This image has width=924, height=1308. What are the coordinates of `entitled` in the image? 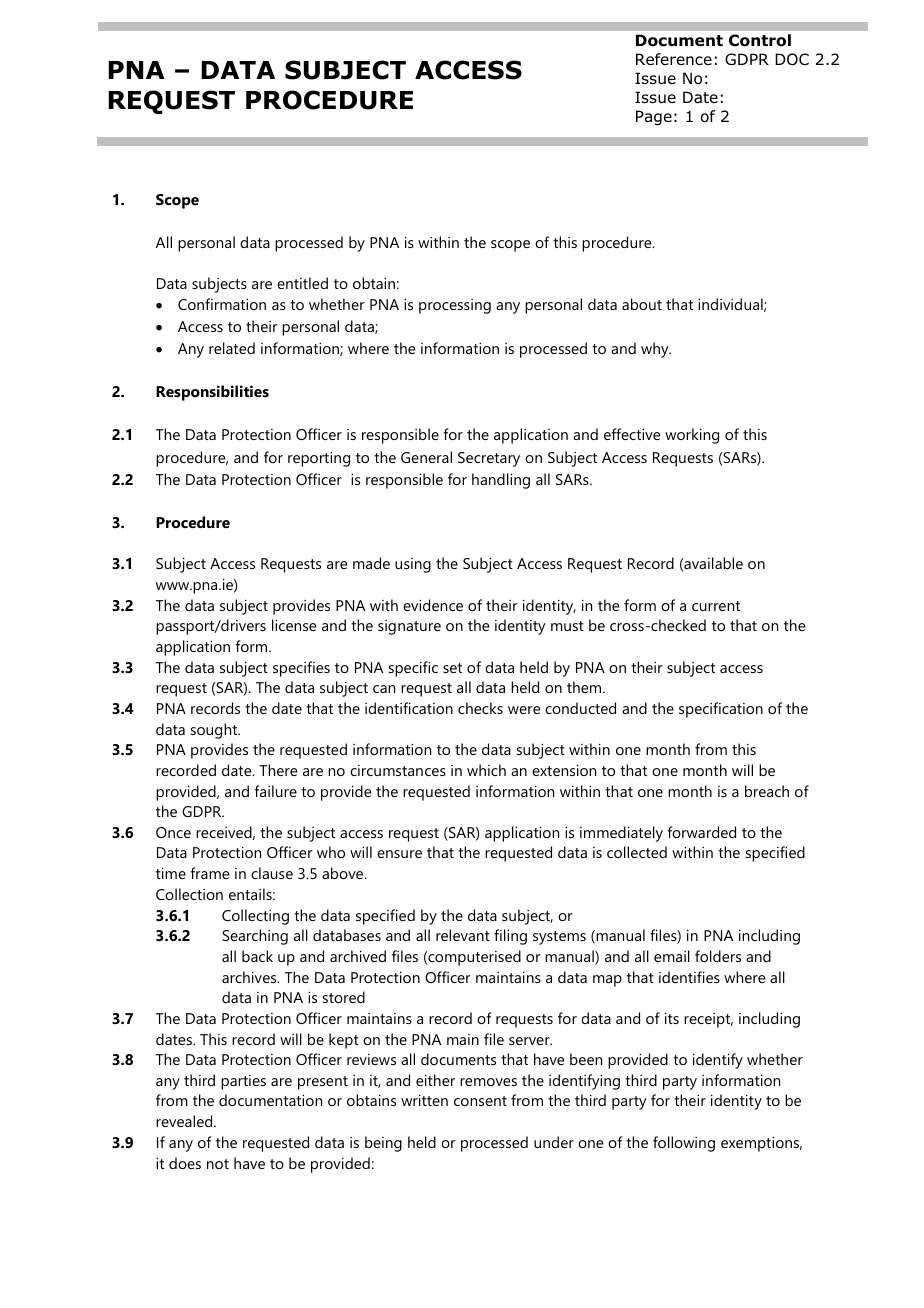 It's located at (302, 283).
